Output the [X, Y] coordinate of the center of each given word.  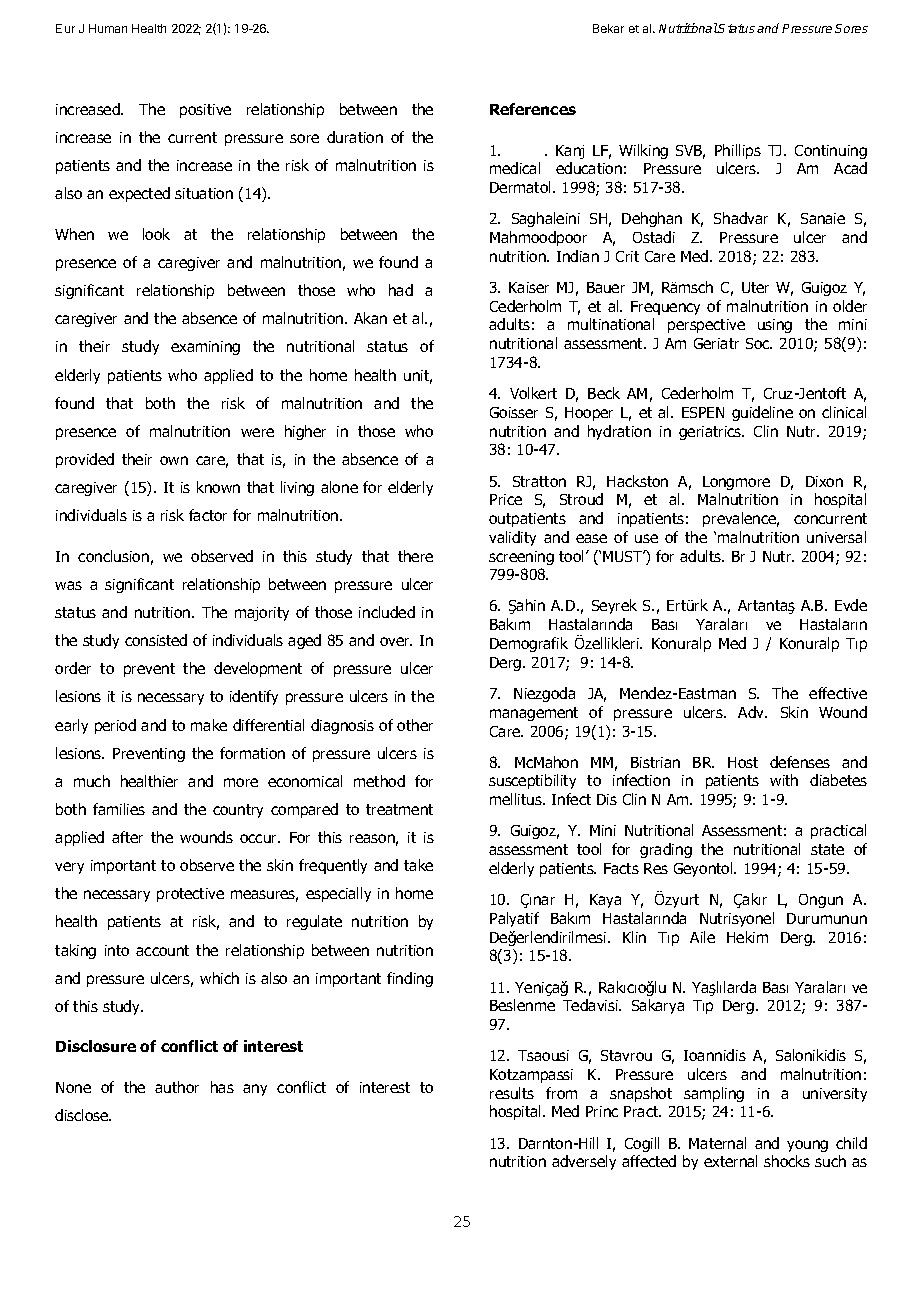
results [512, 1093]
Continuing [831, 152]
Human [108, 28]
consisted [156, 640]
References [533, 109]
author [177, 1087]
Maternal [717, 1143]
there [415, 556]
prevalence [741, 519]
